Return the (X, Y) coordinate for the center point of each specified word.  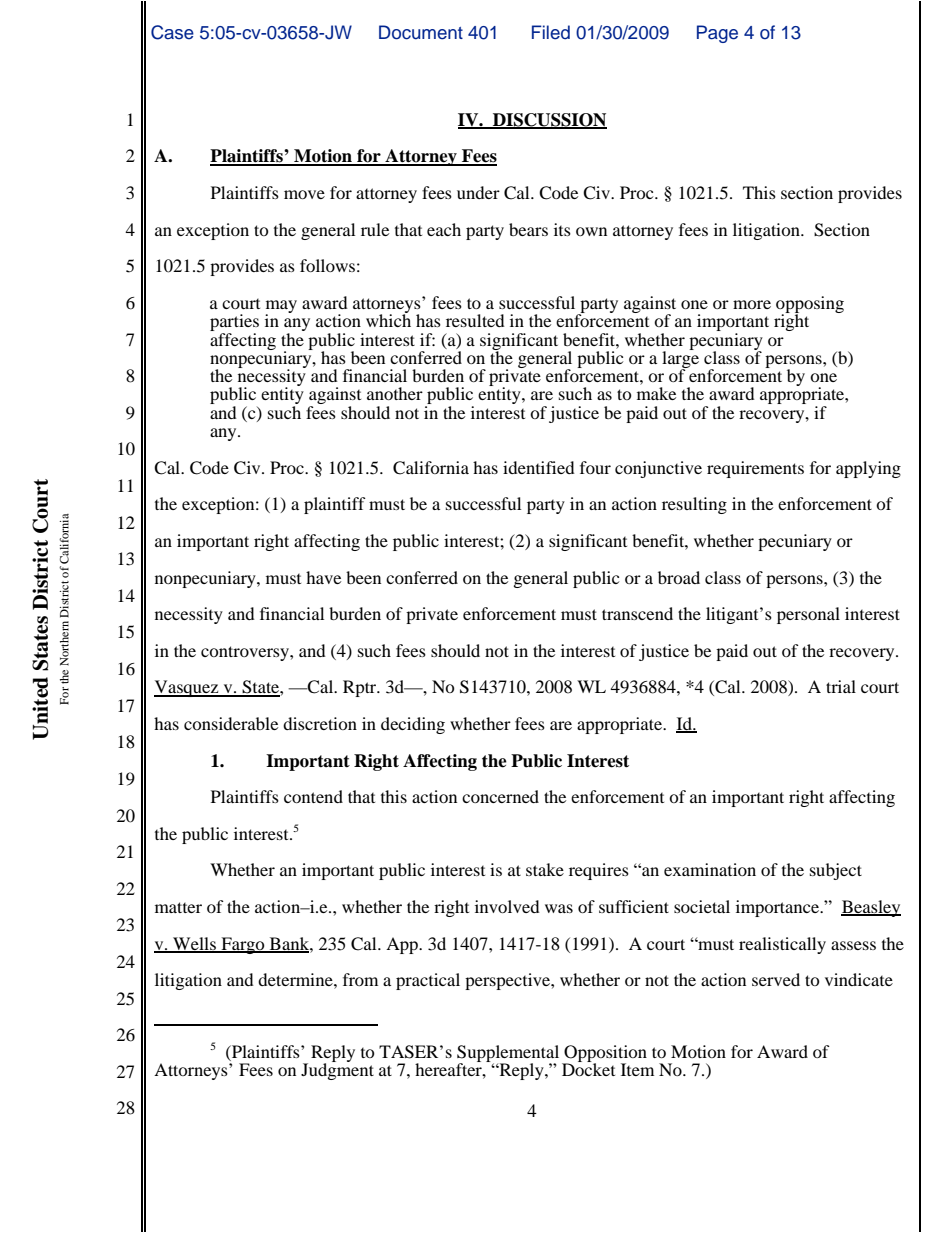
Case (172, 32)
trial (841, 686)
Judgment (337, 1070)
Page (717, 34)
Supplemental (508, 1054)
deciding (413, 725)
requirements (755, 469)
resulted (475, 320)
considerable (231, 723)
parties (234, 324)
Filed (551, 32)
